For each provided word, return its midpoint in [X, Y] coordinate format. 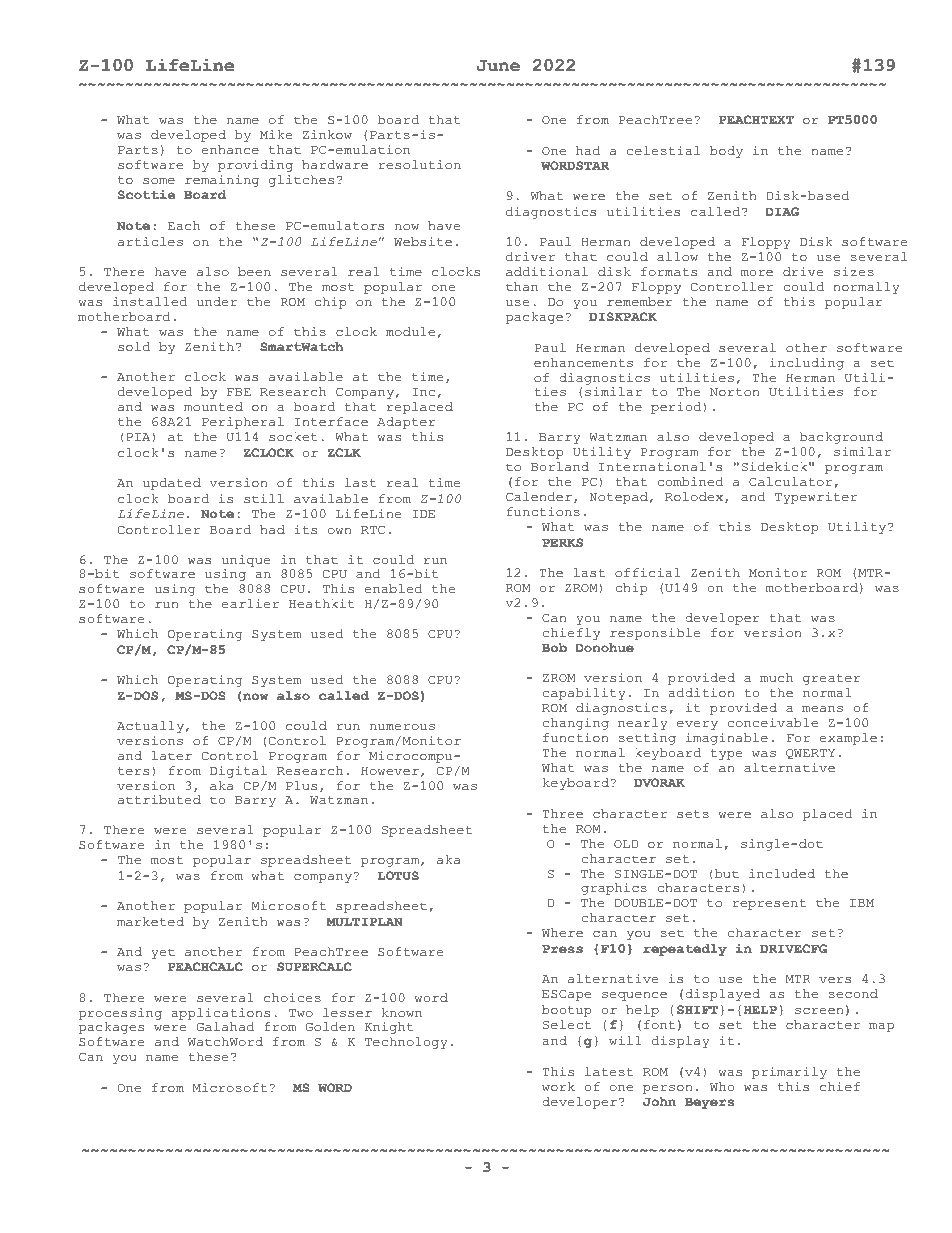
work [558, 1086]
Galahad [225, 1026]
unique [246, 561]
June [498, 66]
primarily [789, 1073]
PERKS [562, 542]
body [726, 152]
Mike [276, 134]
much [776, 677]
